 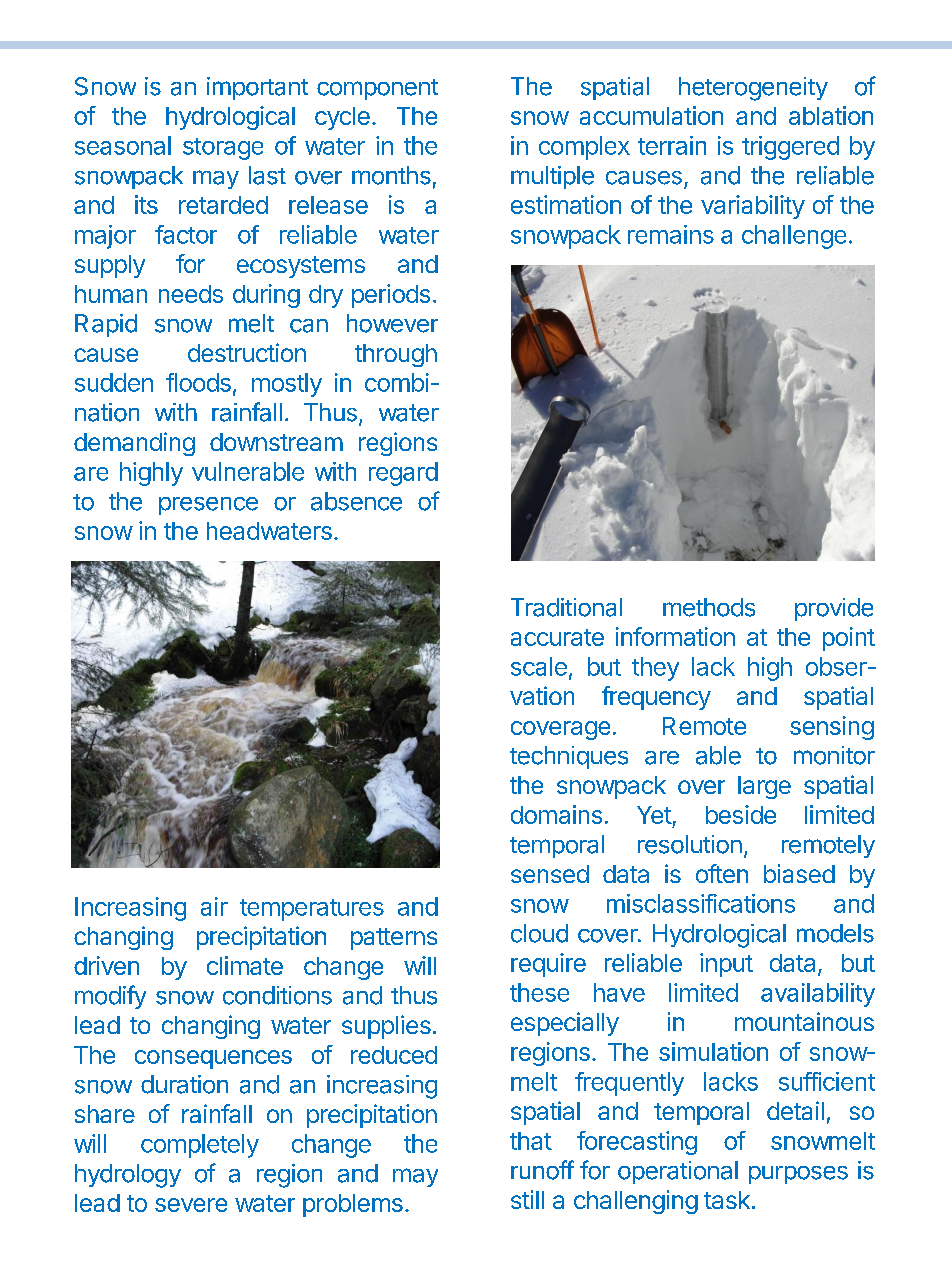 I want to click on multiple, so click(x=552, y=177).
